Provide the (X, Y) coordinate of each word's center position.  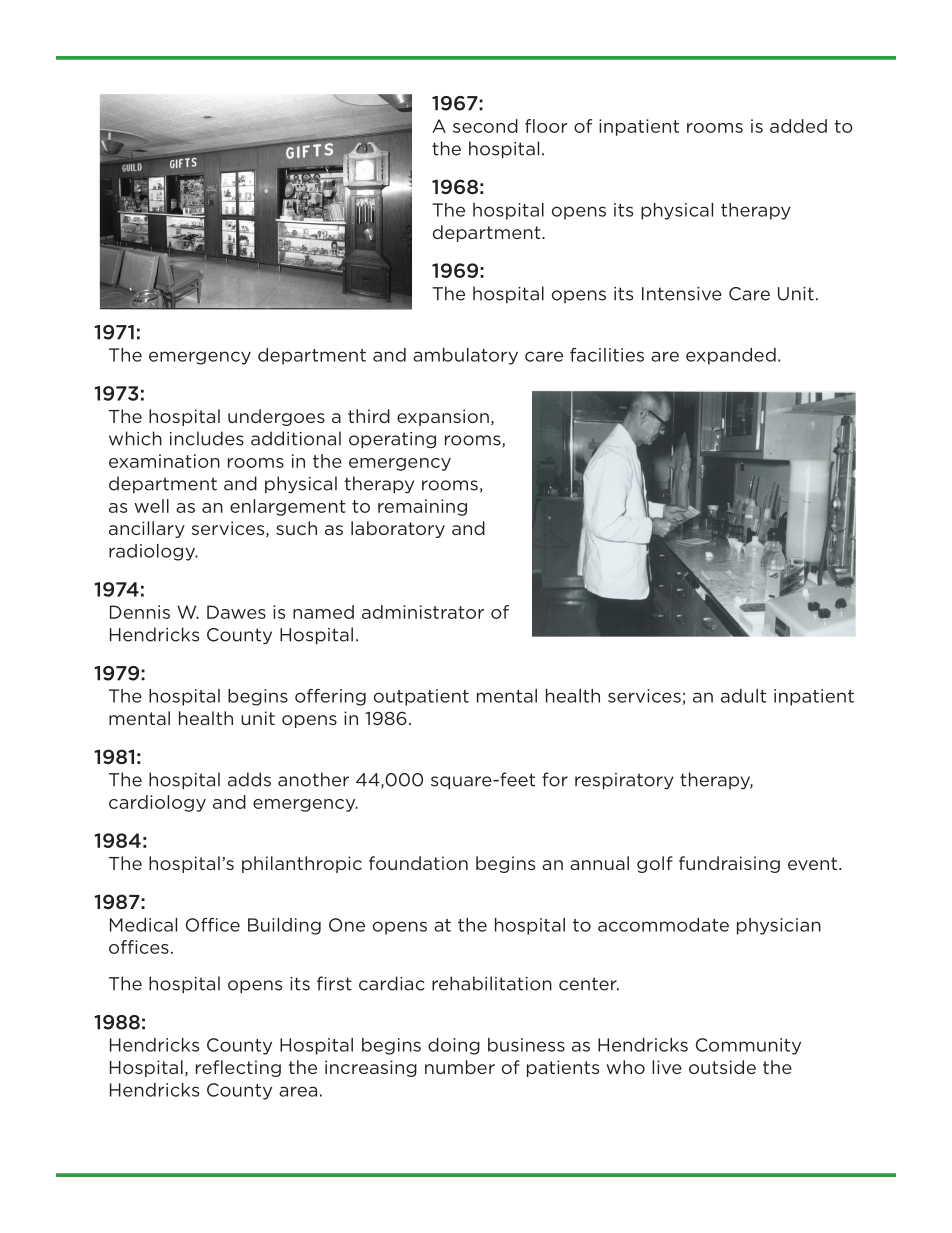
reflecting (238, 1068)
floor (546, 126)
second (485, 126)
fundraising (729, 864)
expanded (731, 356)
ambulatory (465, 356)
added (798, 126)
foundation (418, 863)
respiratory (624, 781)
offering (330, 697)
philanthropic (302, 864)
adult (743, 696)
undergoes (276, 417)
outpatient (421, 697)
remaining (422, 507)
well (151, 506)
